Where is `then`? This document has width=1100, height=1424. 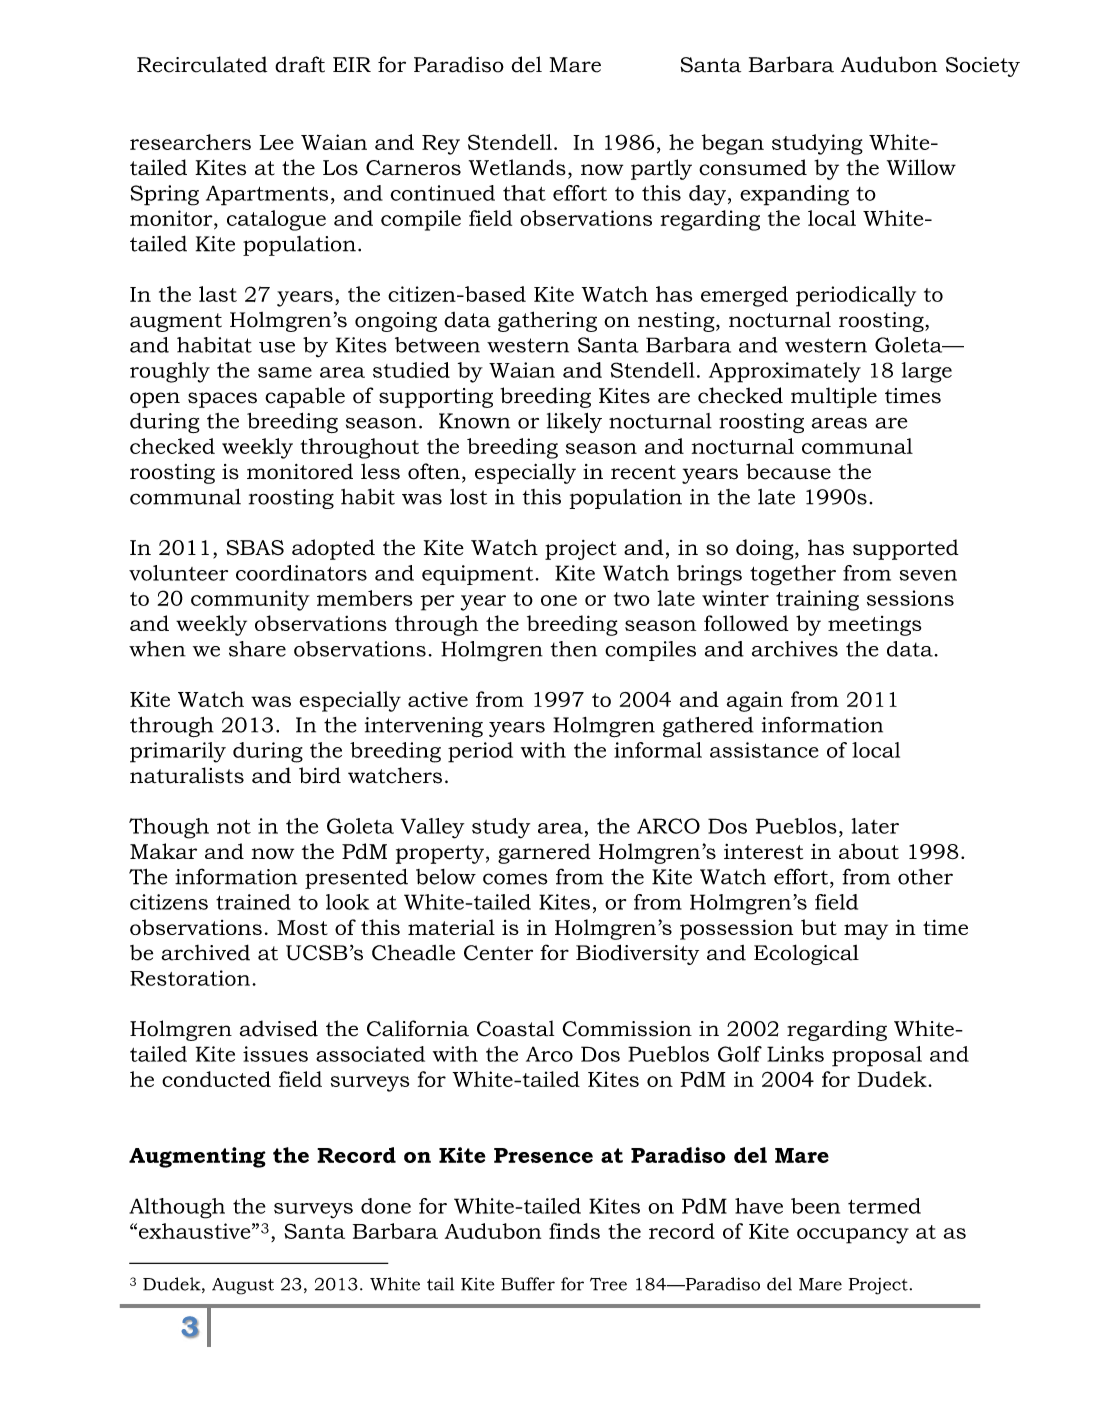
then is located at coordinates (574, 649).
